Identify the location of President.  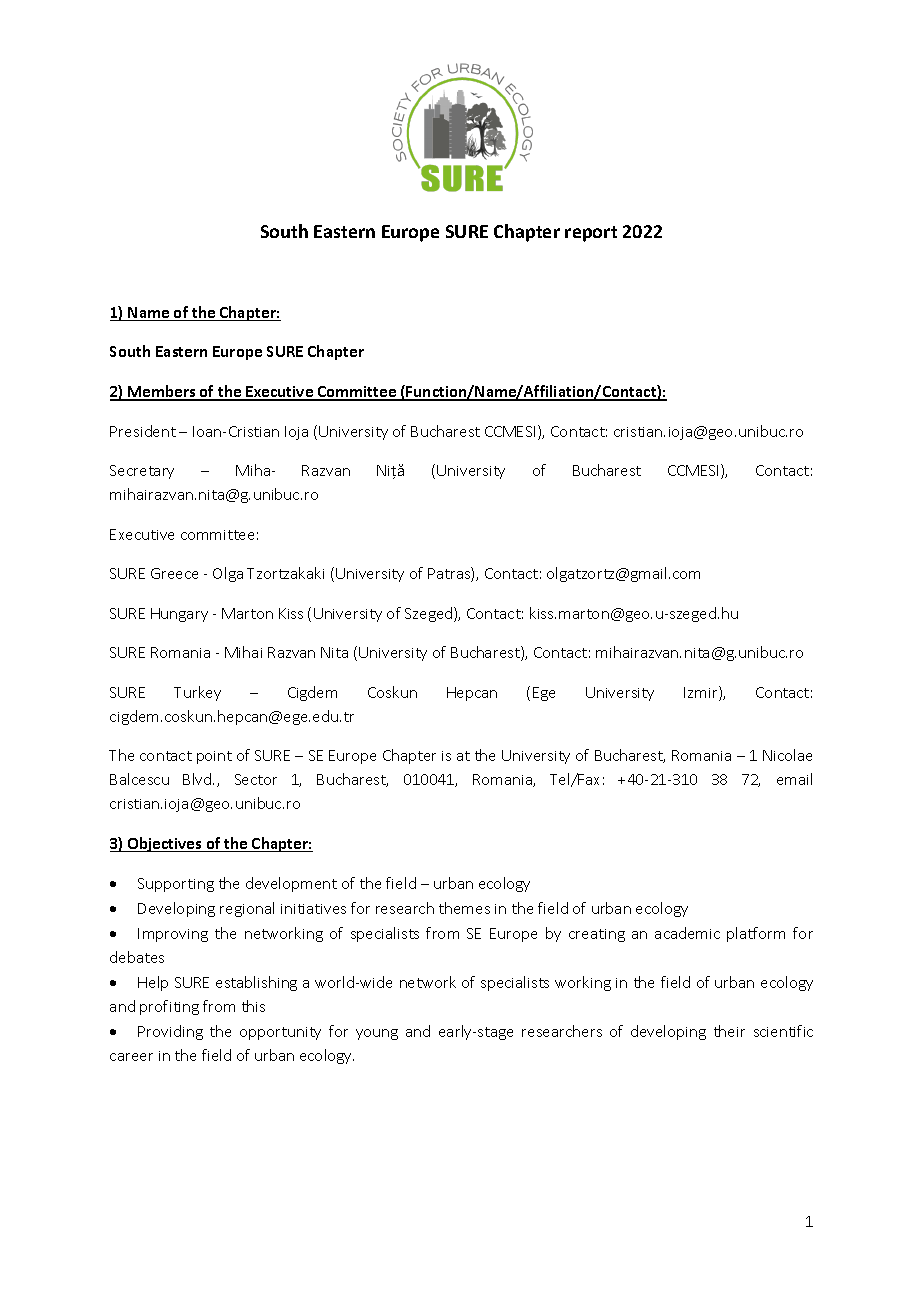
(143, 431).
